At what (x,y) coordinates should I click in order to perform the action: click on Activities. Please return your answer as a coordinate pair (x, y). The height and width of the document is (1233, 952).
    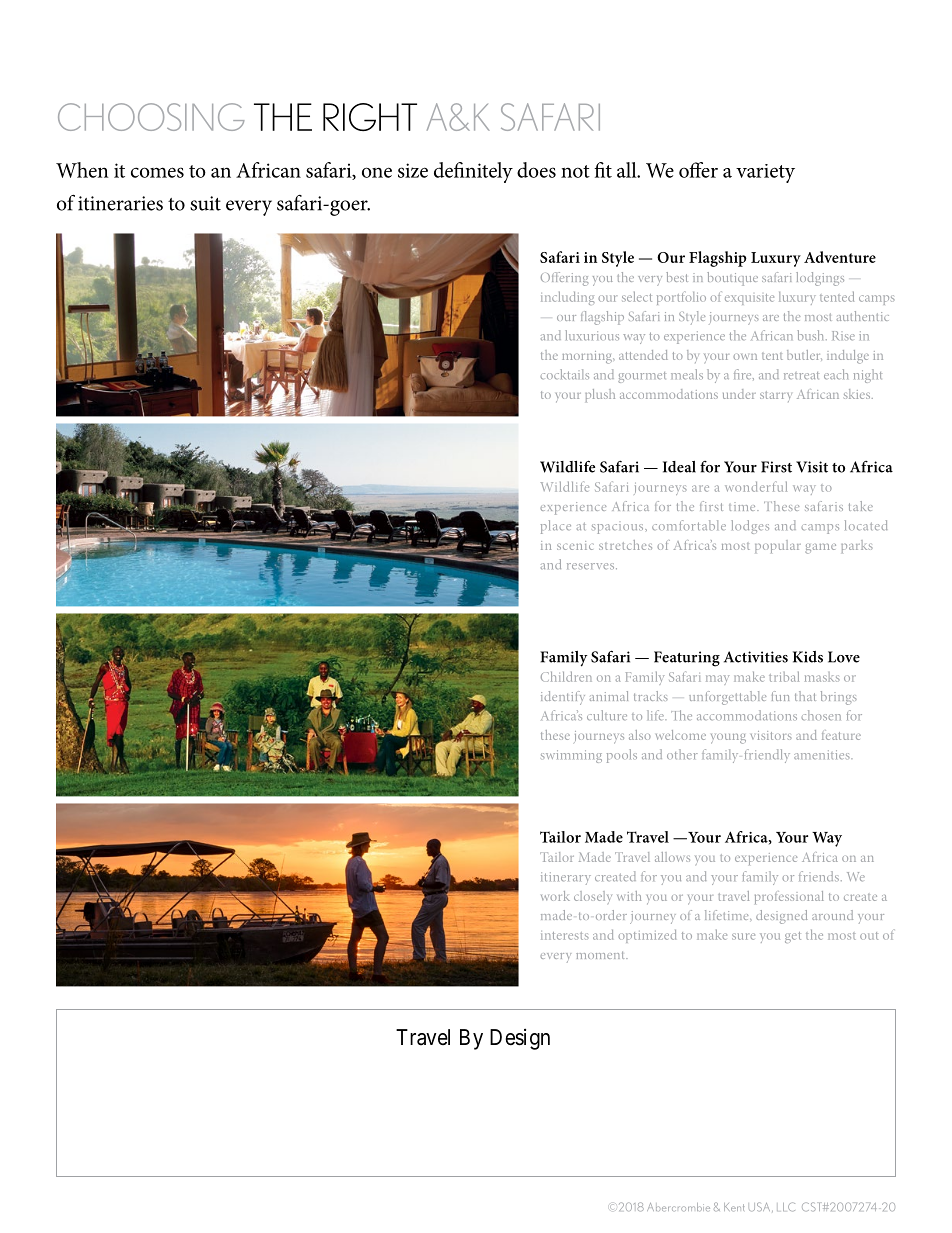
    Looking at the image, I should click on (756, 657).
